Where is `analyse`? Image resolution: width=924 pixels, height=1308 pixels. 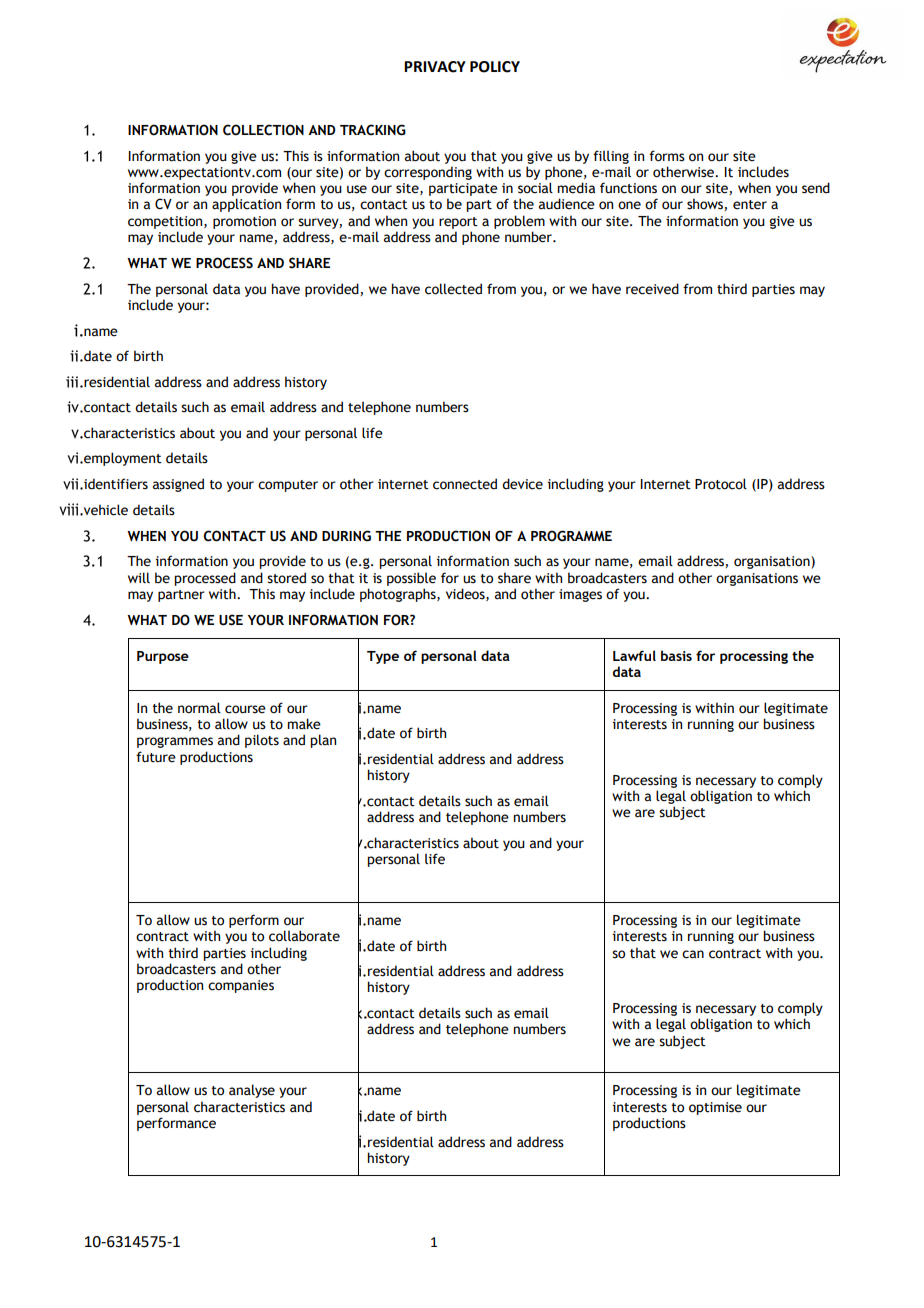
analyse is located at coordinates (252, 1091).
